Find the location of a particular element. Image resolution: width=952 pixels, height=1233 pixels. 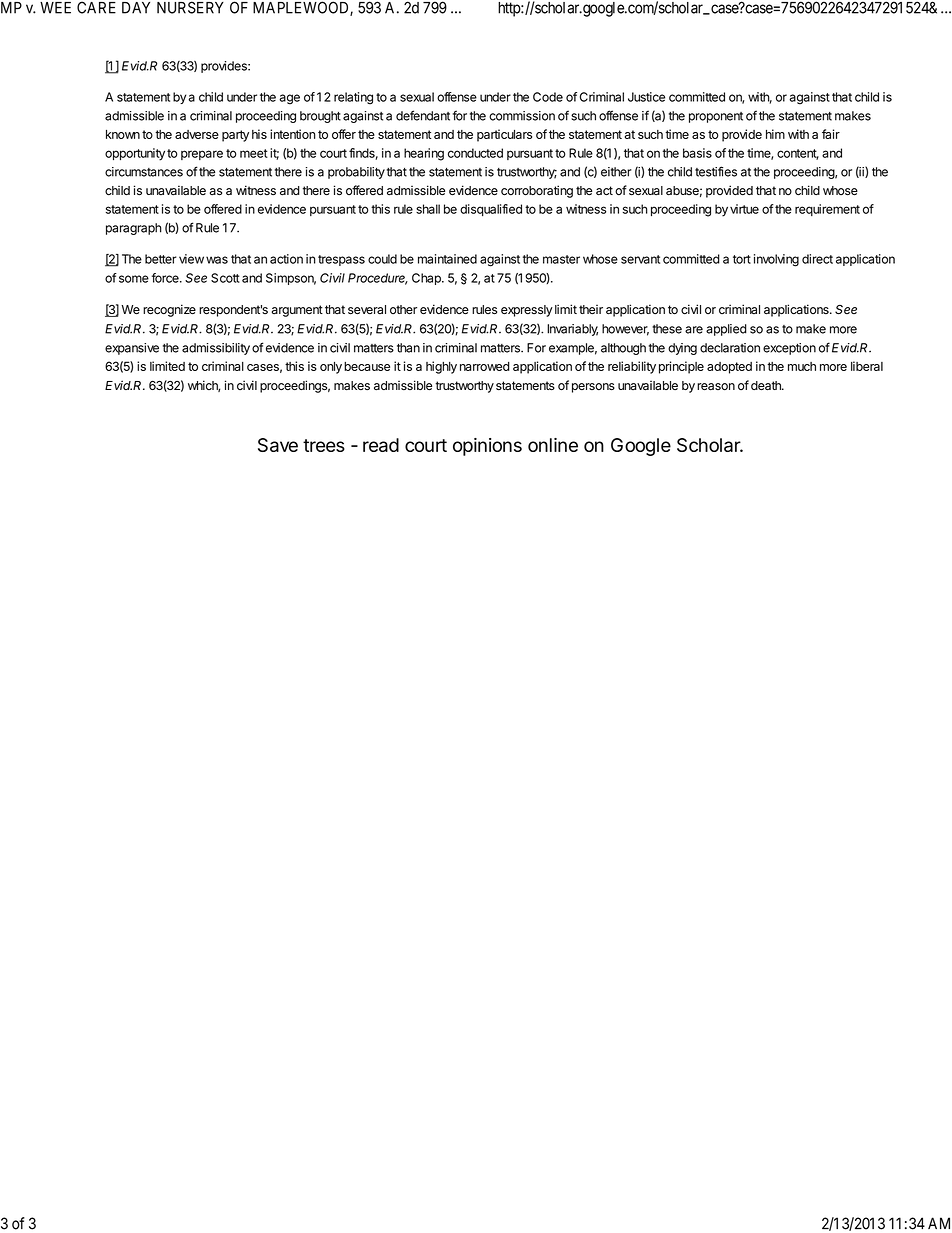

applied is located at coordinates (726, 330).
